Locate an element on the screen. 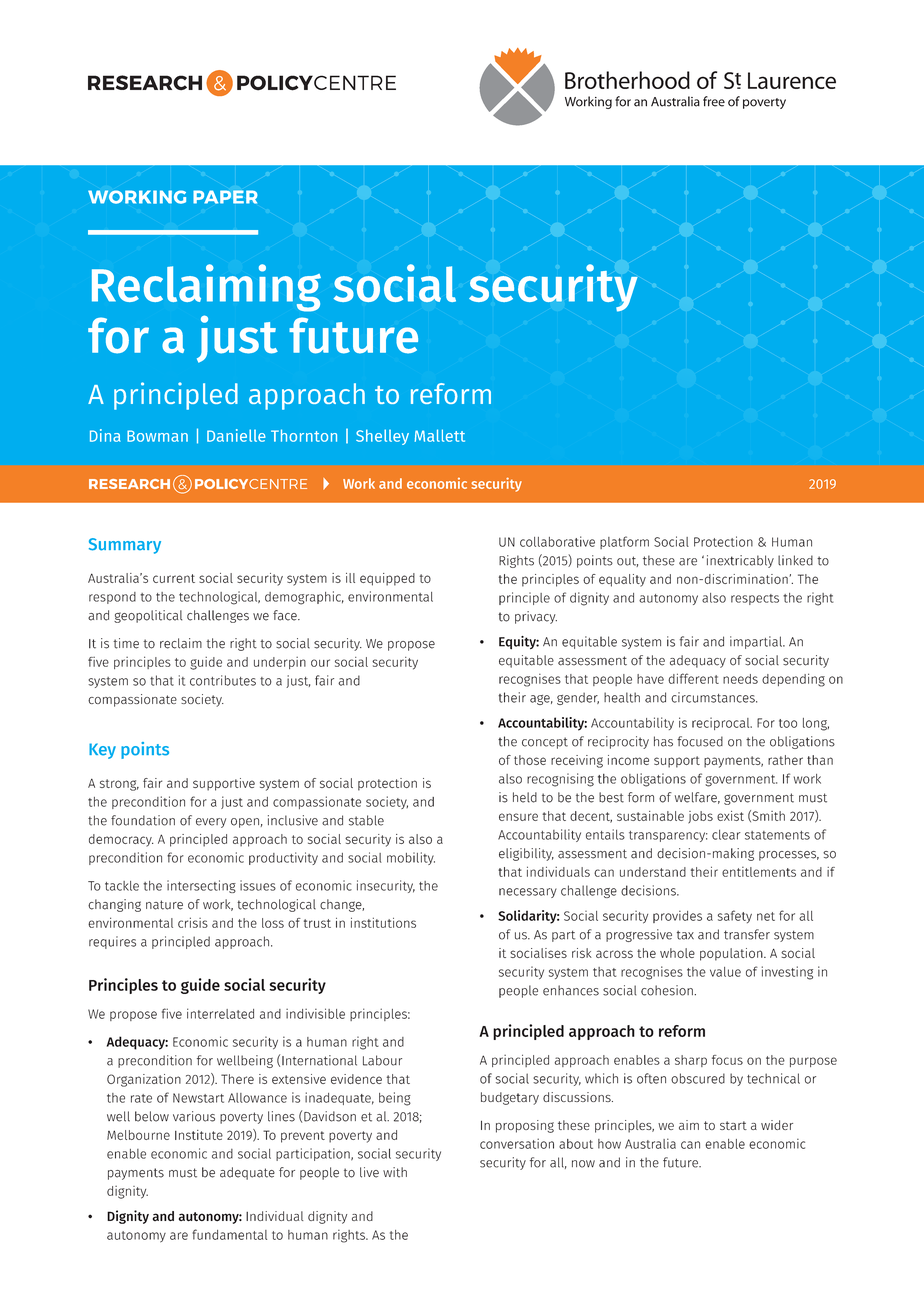  Shelley is located at coordinates (382, 437).
